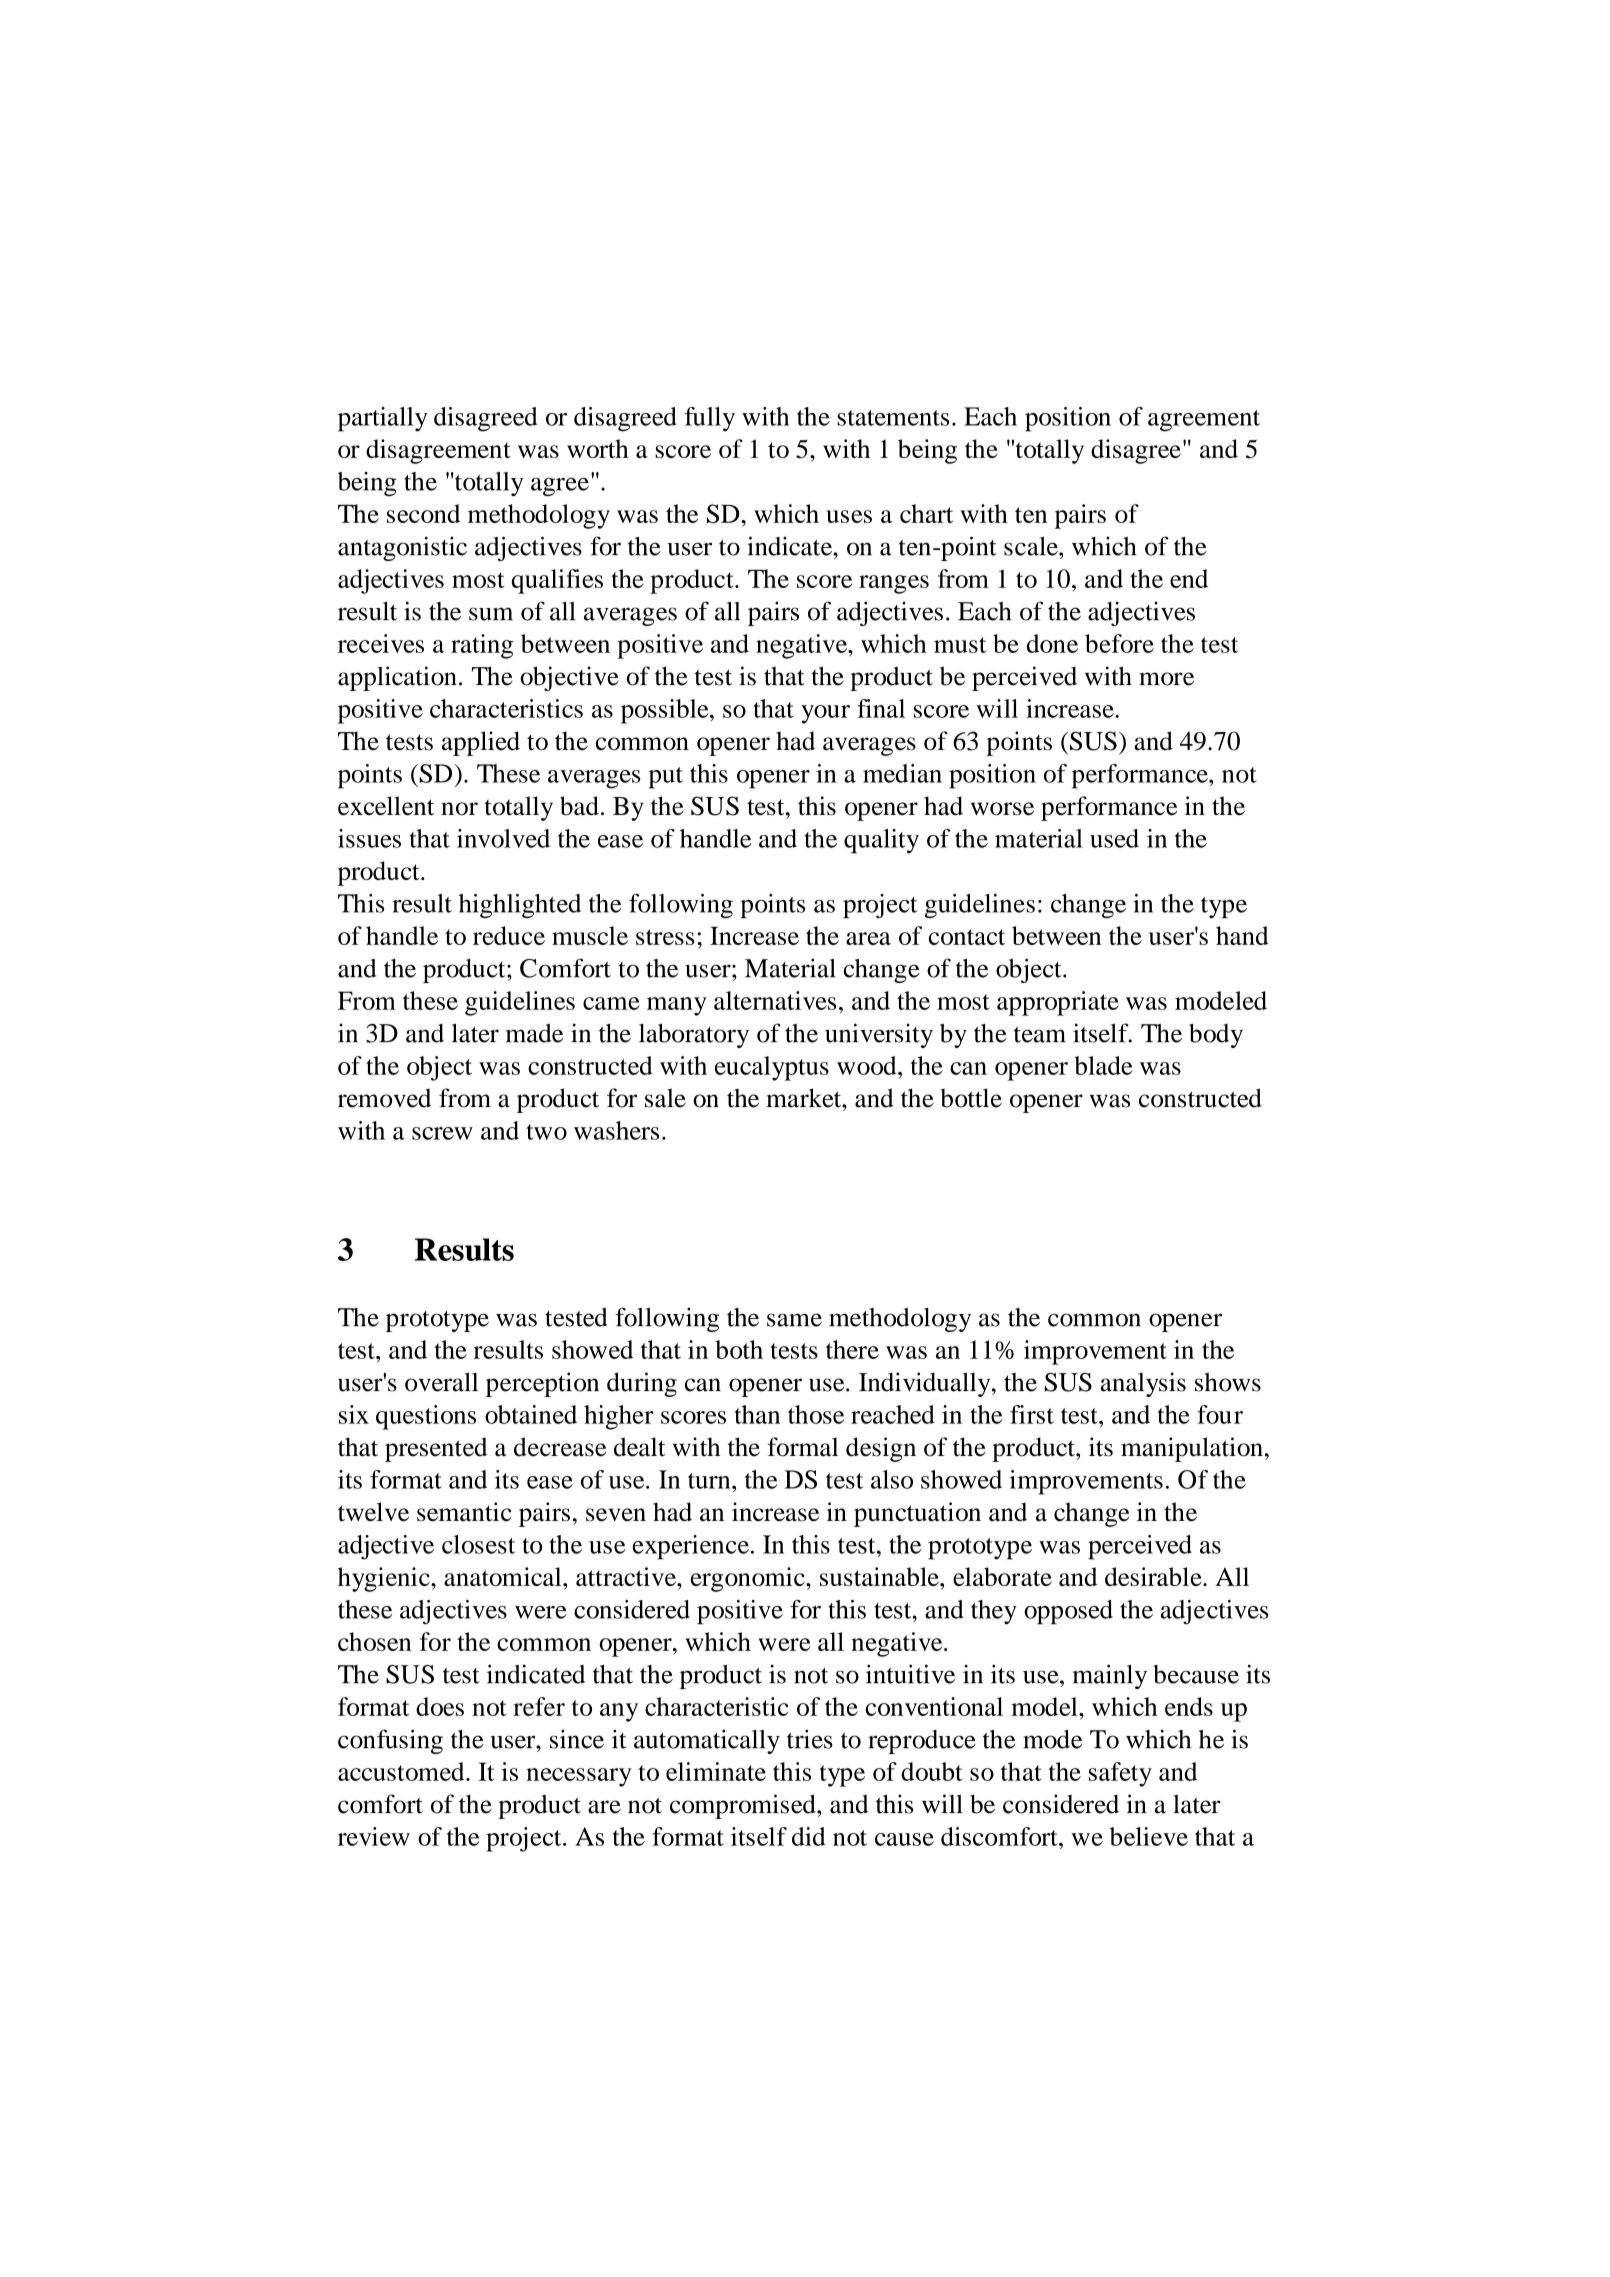 The image size is (1610, 2277). What do you see at coordinates (849, 516) in the document?
I see `uses` at bounding box center [849, 516].
